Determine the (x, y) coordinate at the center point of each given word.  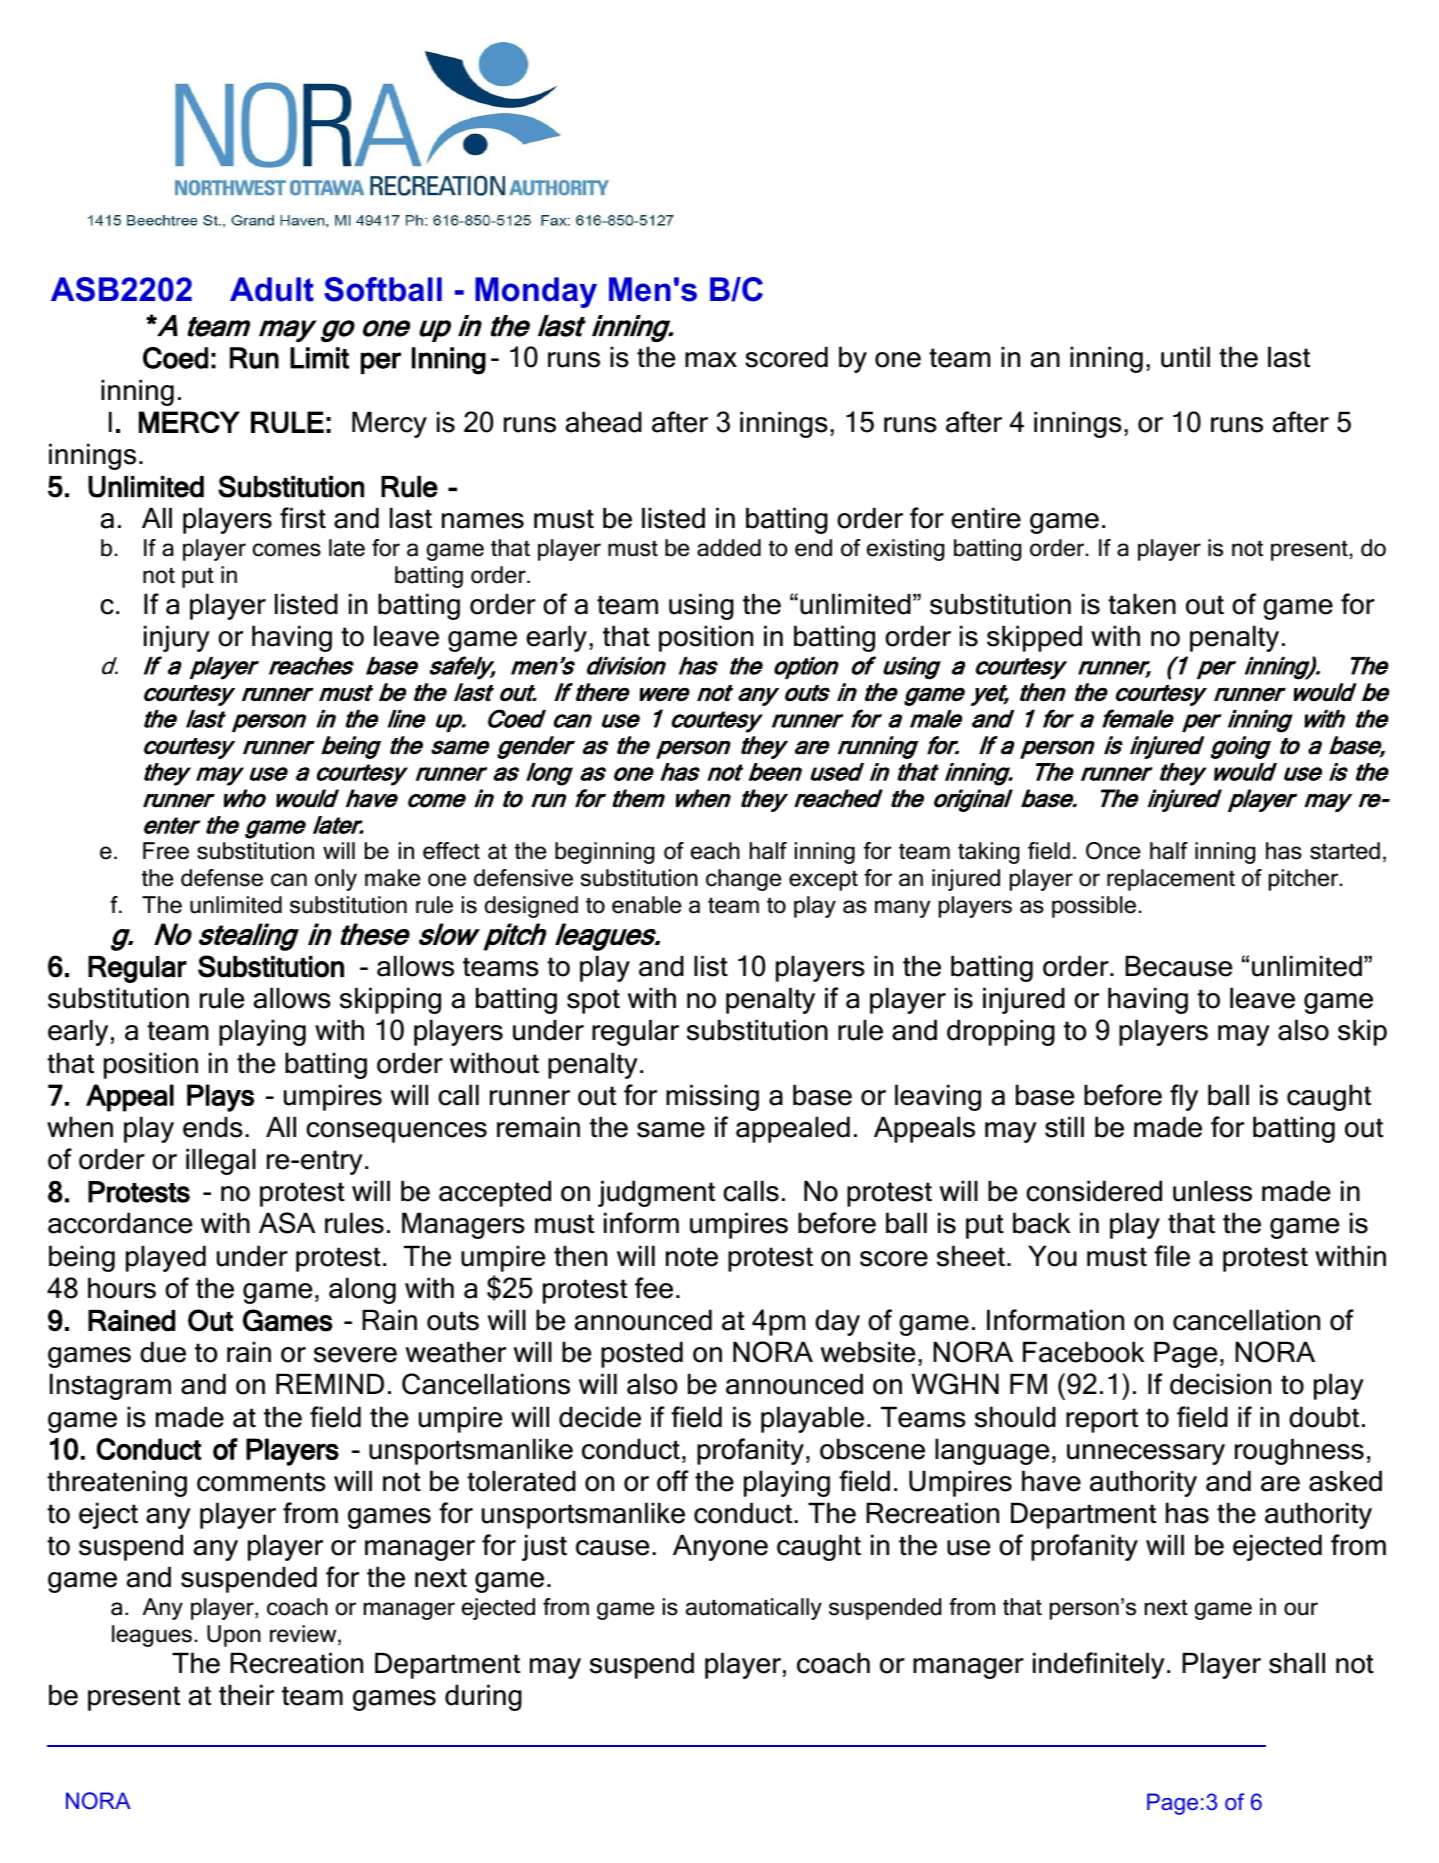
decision (1220, 1384)
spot (593, 1001)
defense (222, 878)
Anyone (720, 1547)
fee (654, 1288)
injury (177, 638)
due (163, 1352)
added (729, 548)
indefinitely (1099, 1665)
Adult (272, 289)
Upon (234, 1636)
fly (1184, 1097)
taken (1142, 604)
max (711, 360)
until (1185, 357)
